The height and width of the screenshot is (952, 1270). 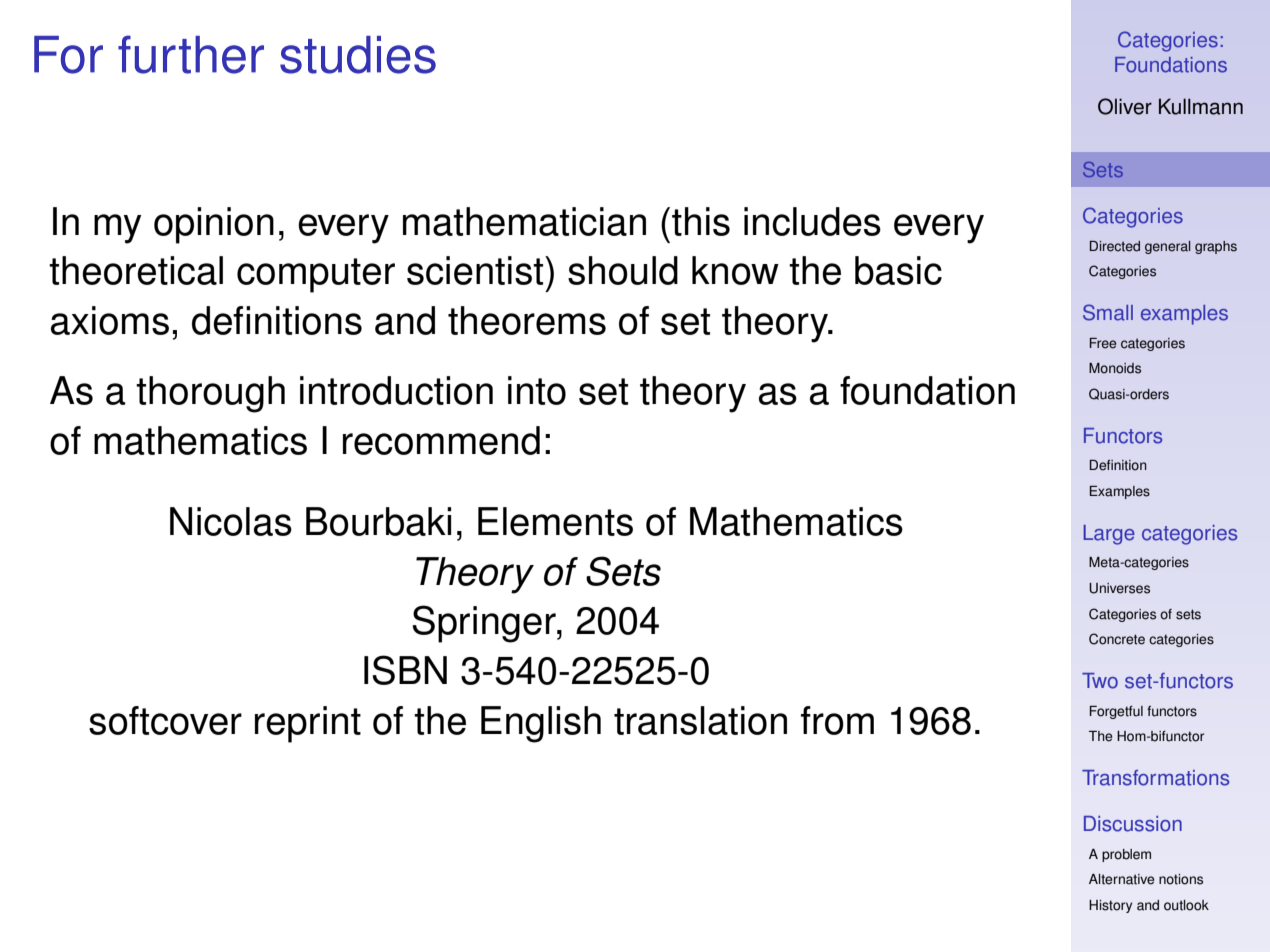 What do you see at coordinates (1125, 106) in the screenshot?
I see `Oliver` at bounding box center [1125, 106].
